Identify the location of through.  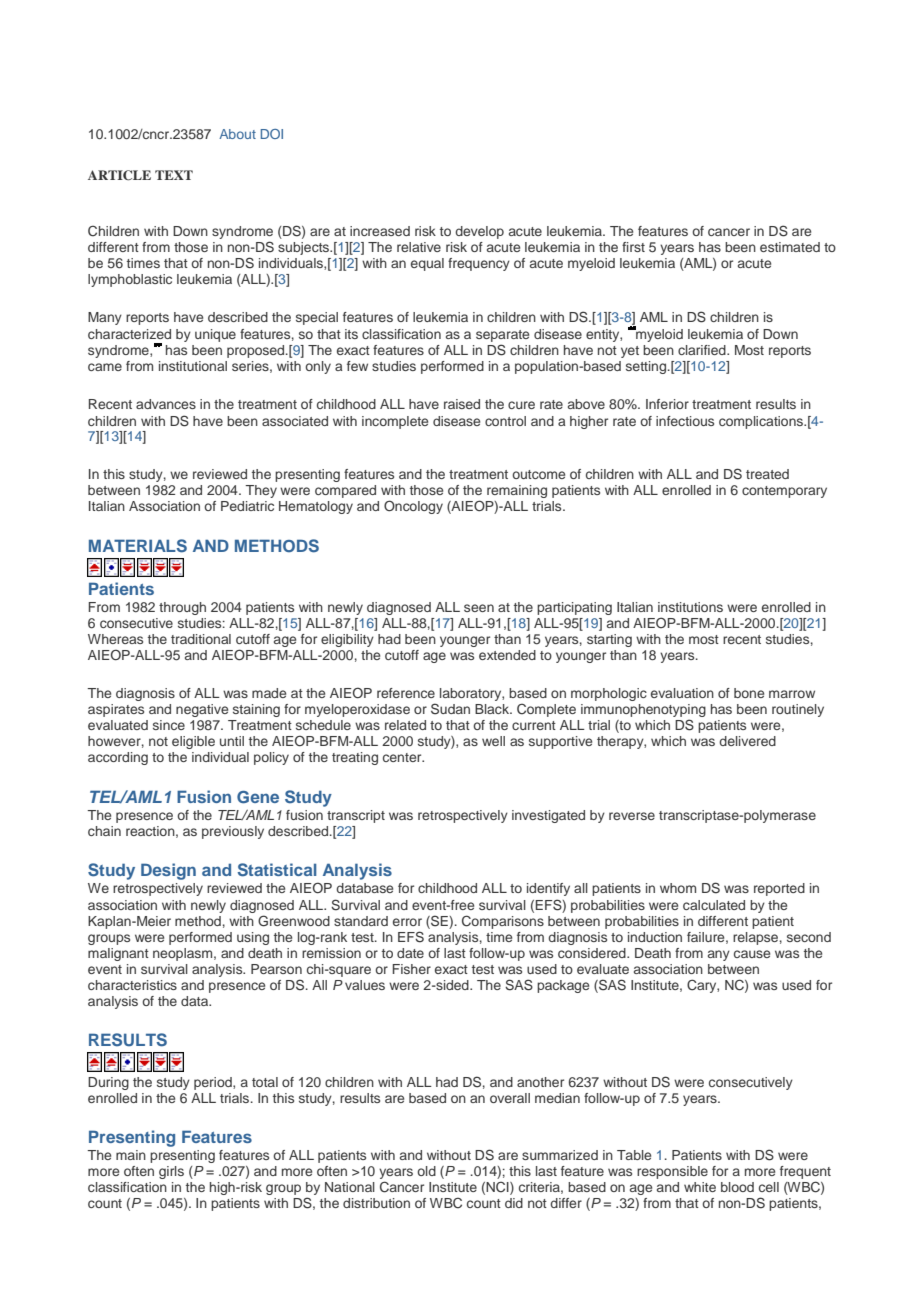
(182, 608).
